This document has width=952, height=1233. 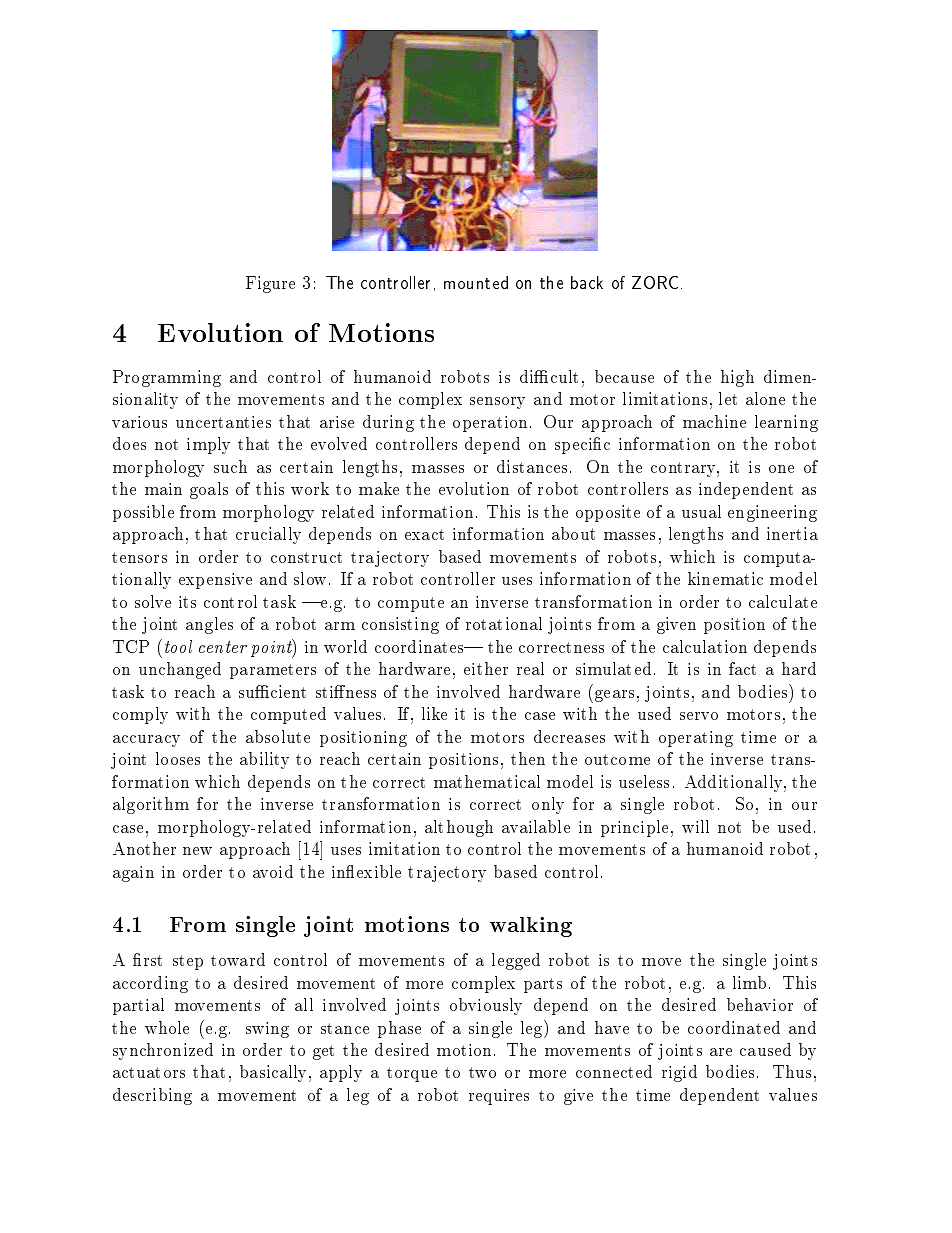 I want to click on two, so click(x=482, y=1072).
